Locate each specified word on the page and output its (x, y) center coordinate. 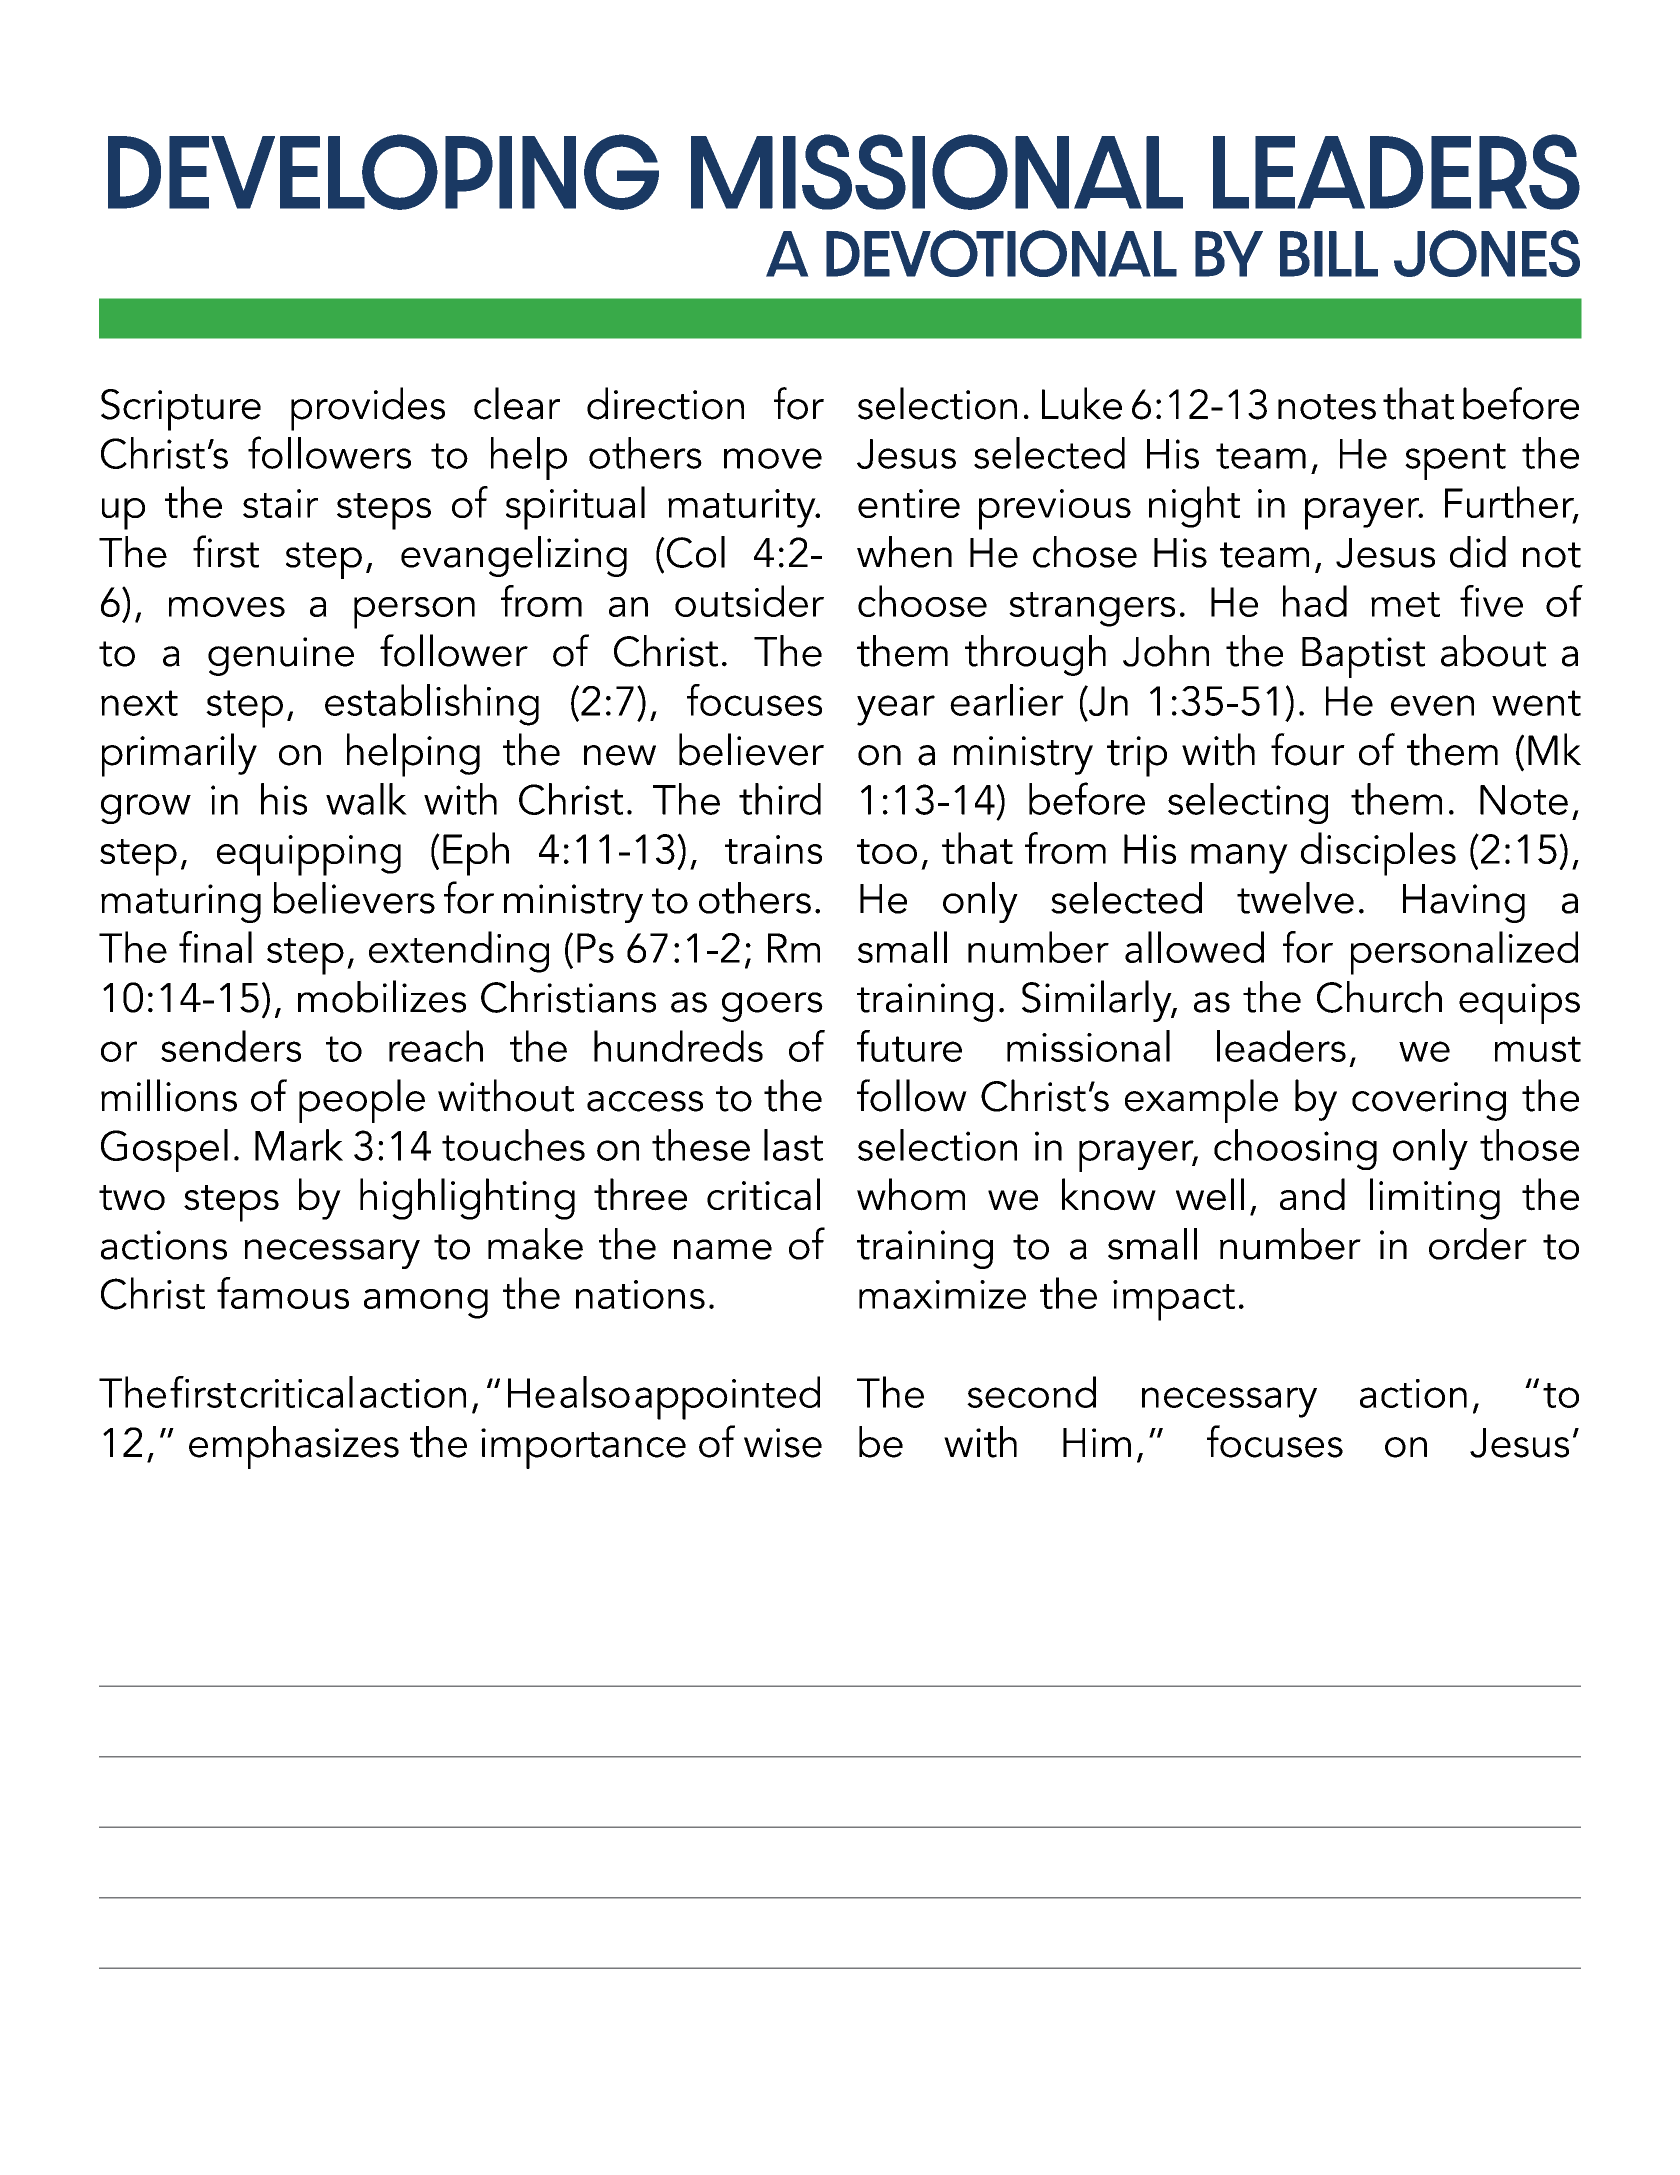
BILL (1329, 254)
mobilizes (382, 996)
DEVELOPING (383, 172)
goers (772, 1007)
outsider (749, 601)
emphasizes (294, 1447)
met (1405, 604)
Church (1379, 997)
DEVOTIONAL (1001, 253)
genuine (281, 656)
